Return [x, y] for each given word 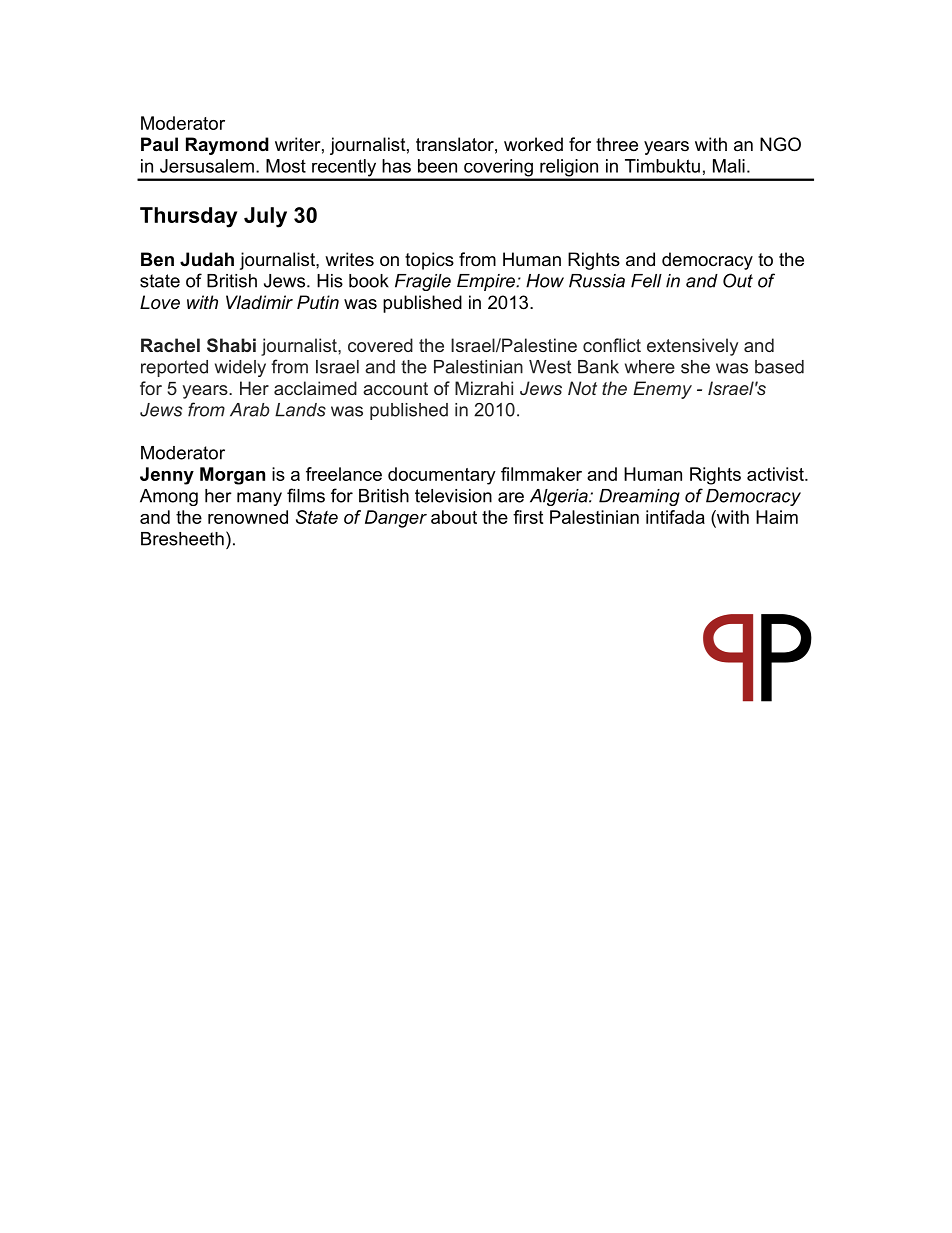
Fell [646, 281]
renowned [248, 517]
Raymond [227, 146]
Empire [487, 282]
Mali [729, 166]
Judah [207, 259]
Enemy [662, 390]
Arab [250, 410]
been [437, 166]
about [454, 517]
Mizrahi [484, 388]
